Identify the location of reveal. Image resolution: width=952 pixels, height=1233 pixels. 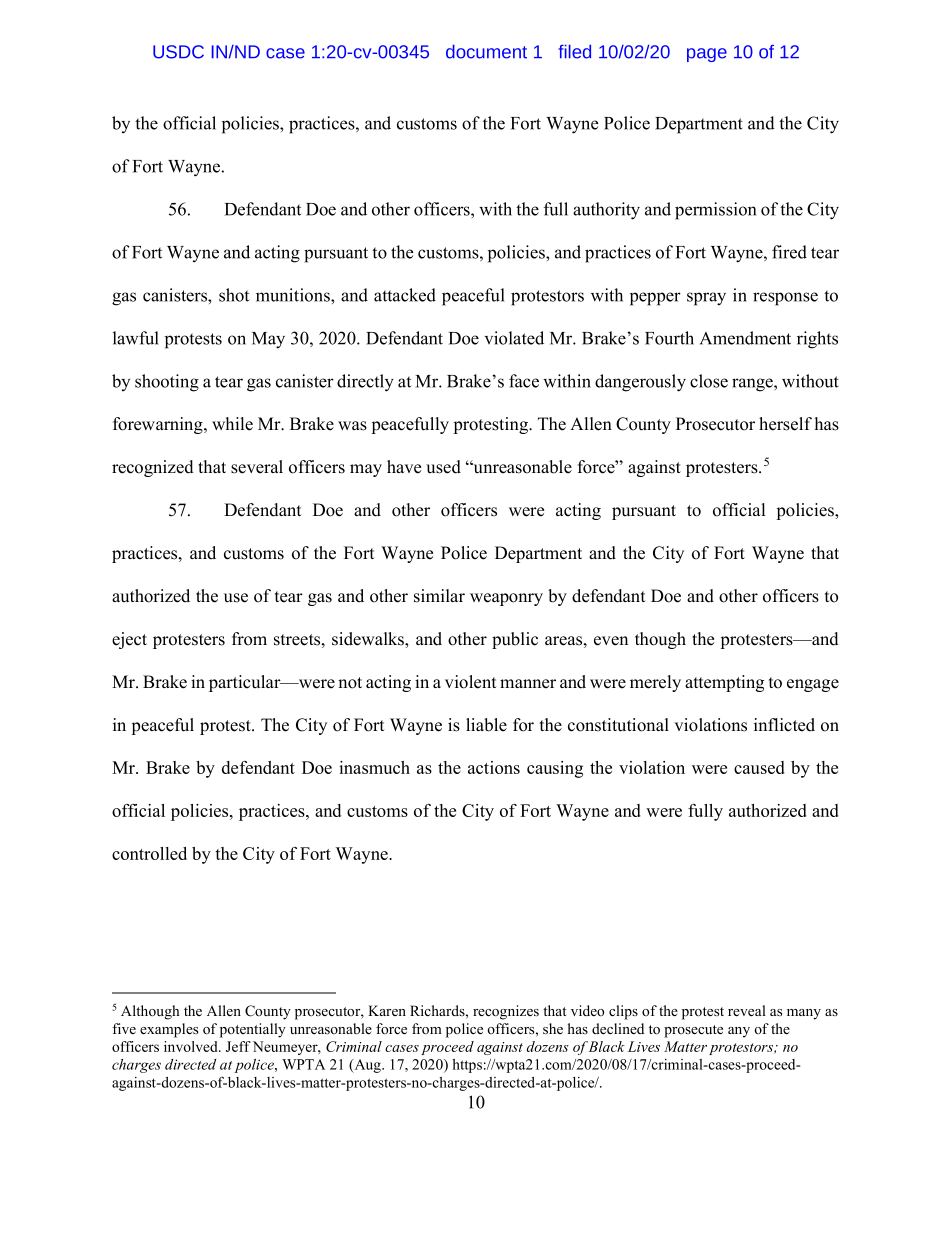
(747, 1010).
